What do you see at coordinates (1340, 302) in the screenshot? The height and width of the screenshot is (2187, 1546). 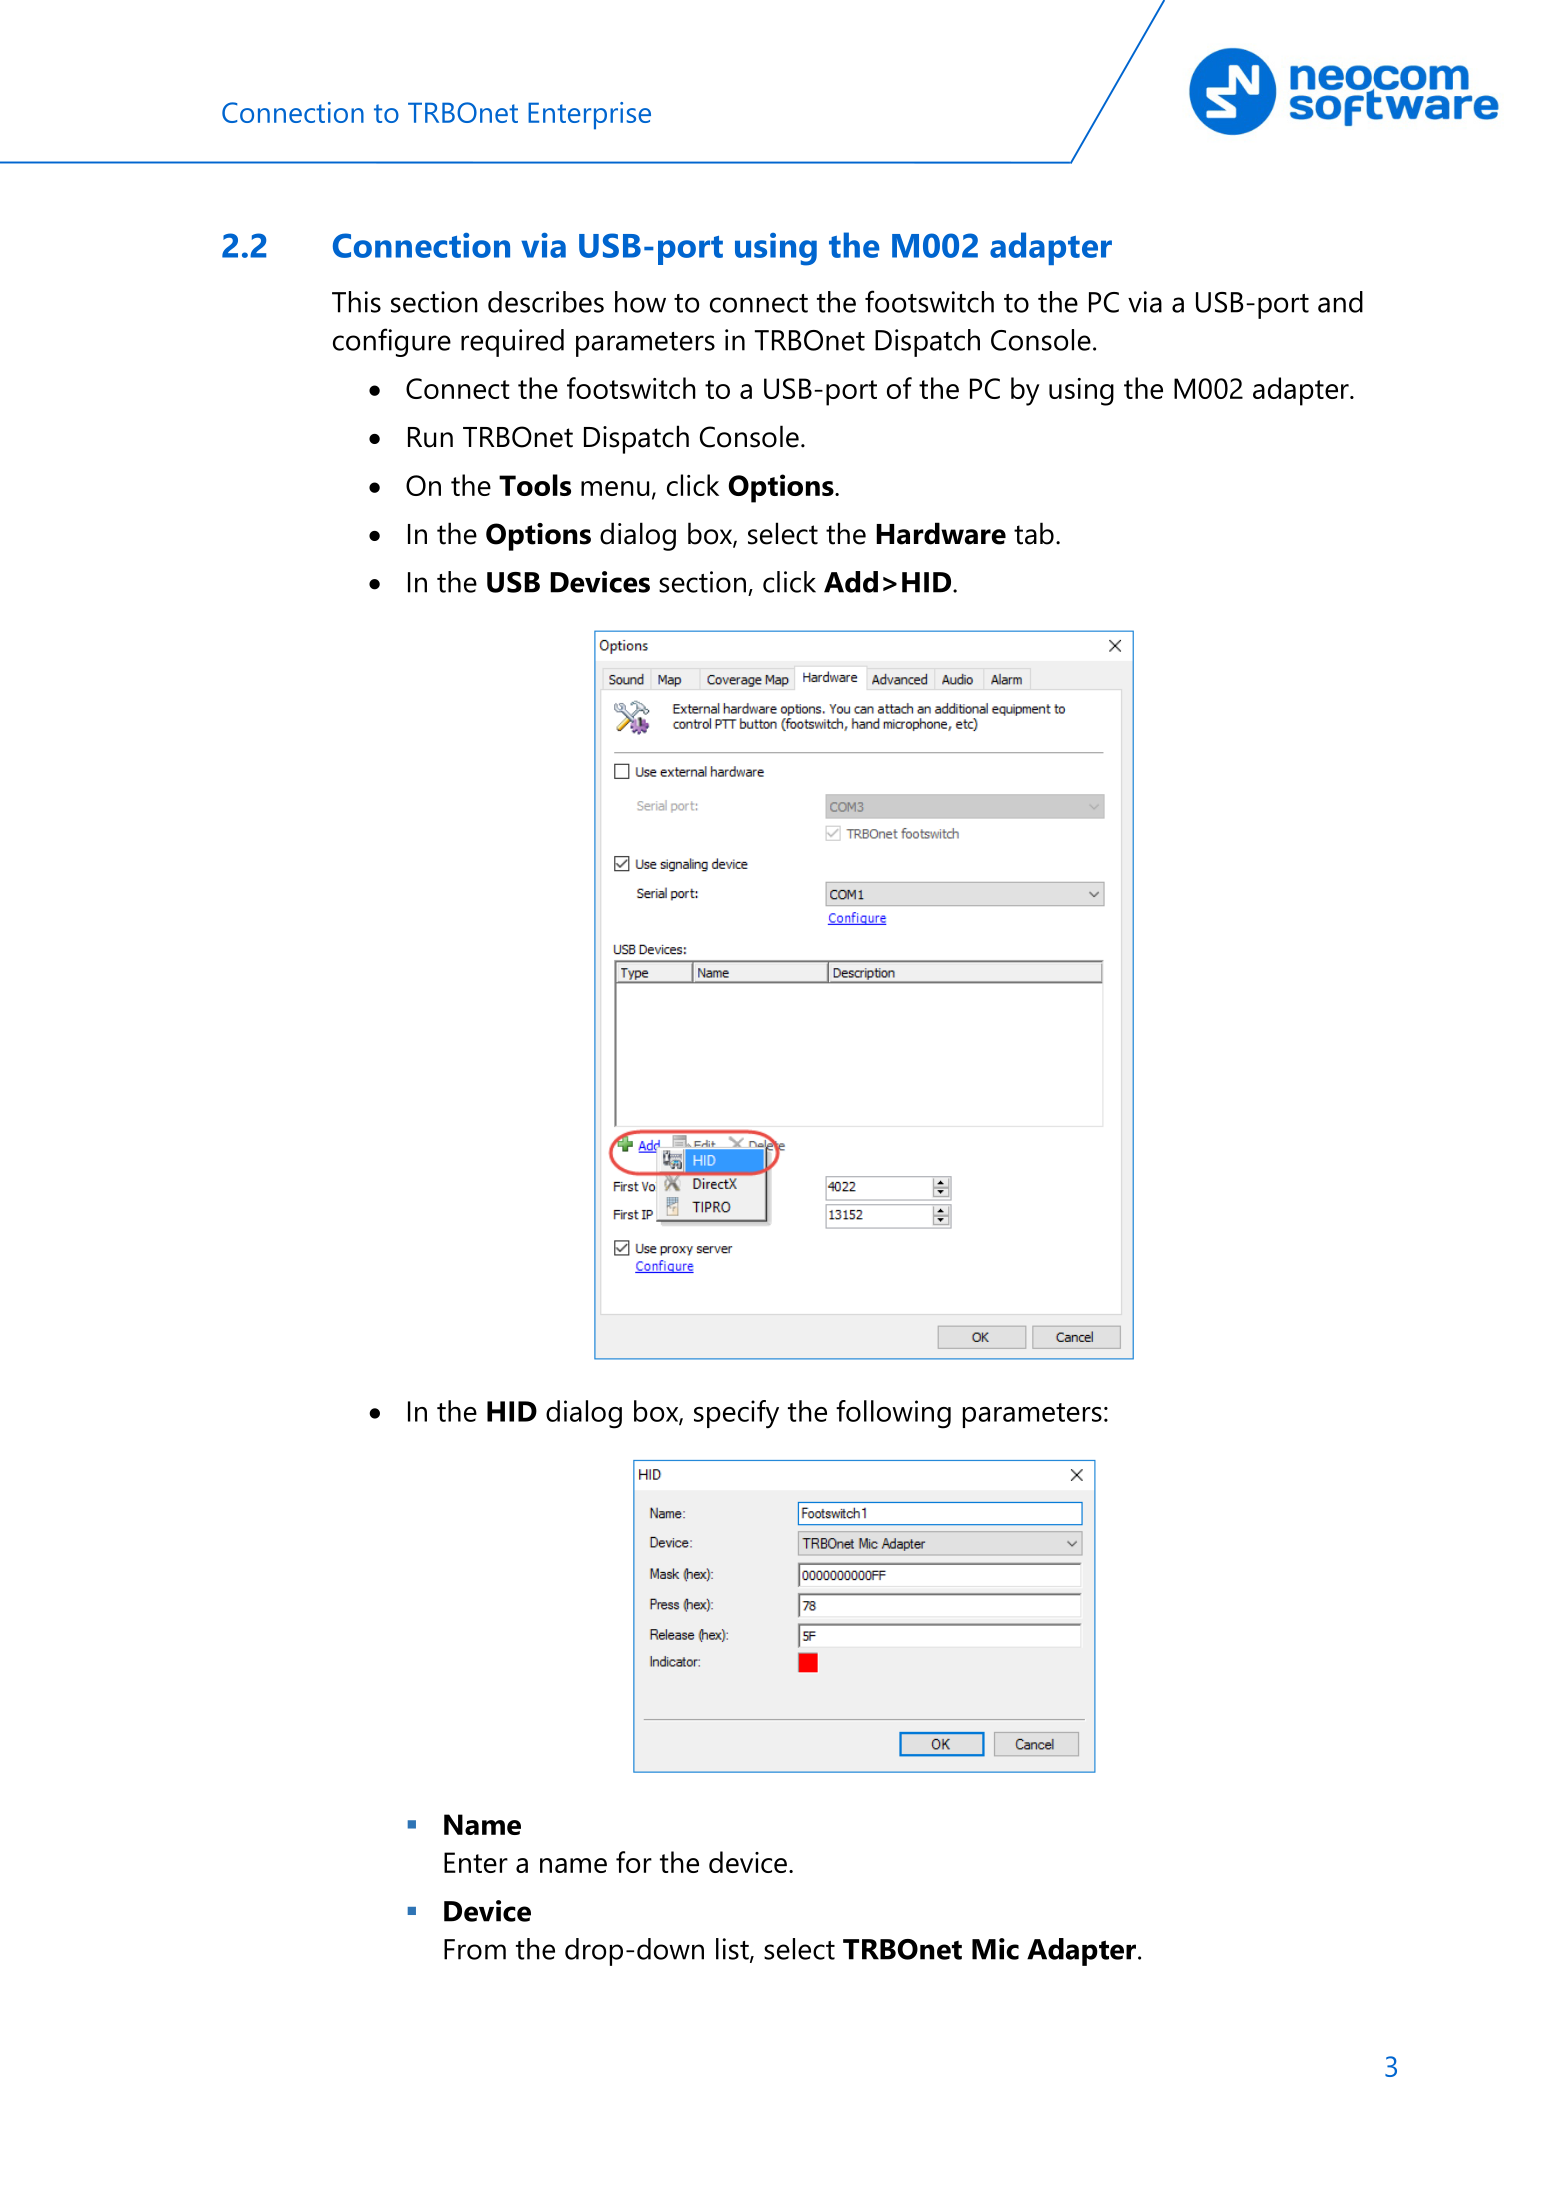 I see `and` at bounding box center [1340, 302].
